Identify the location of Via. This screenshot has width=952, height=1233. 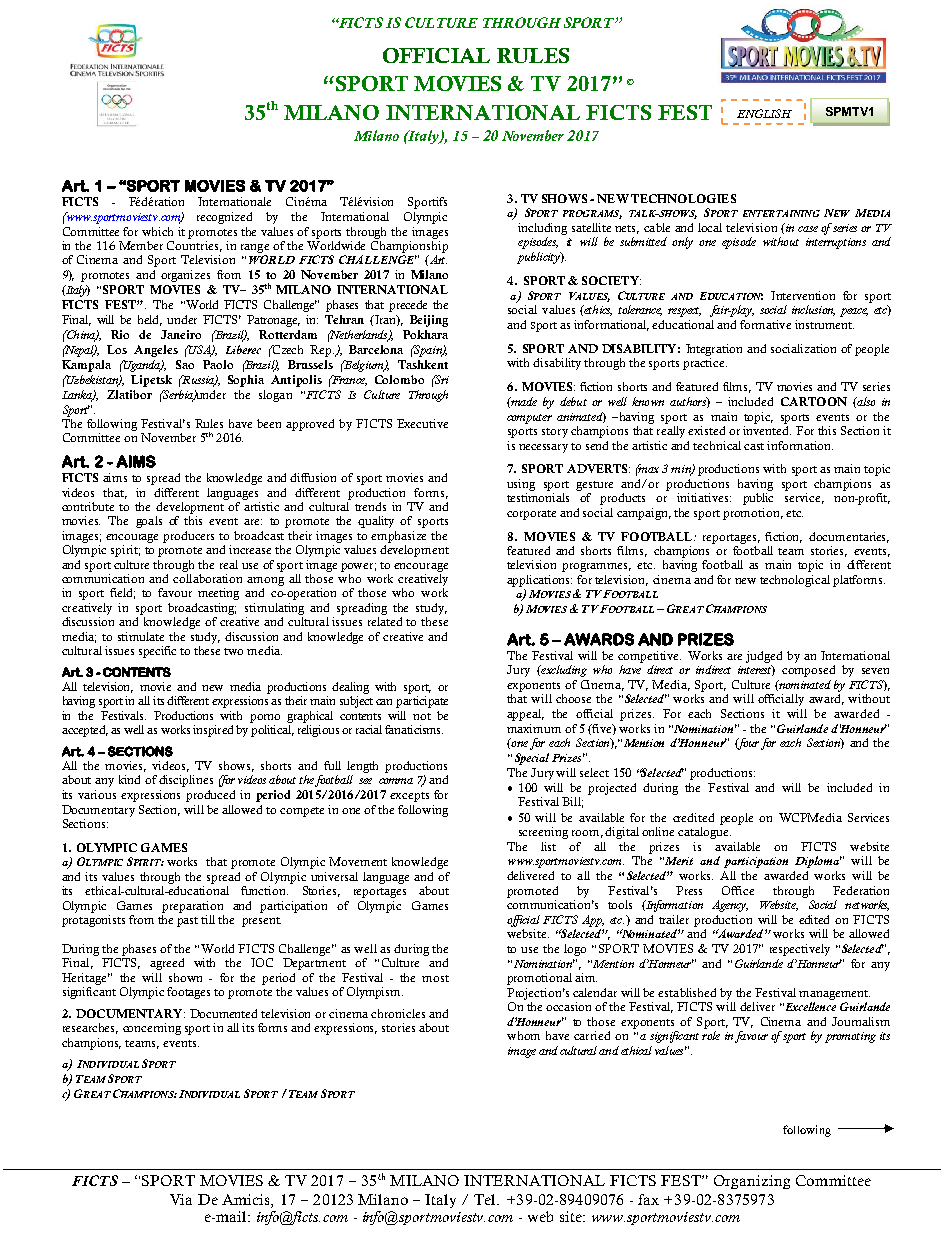
(181, 1199).
